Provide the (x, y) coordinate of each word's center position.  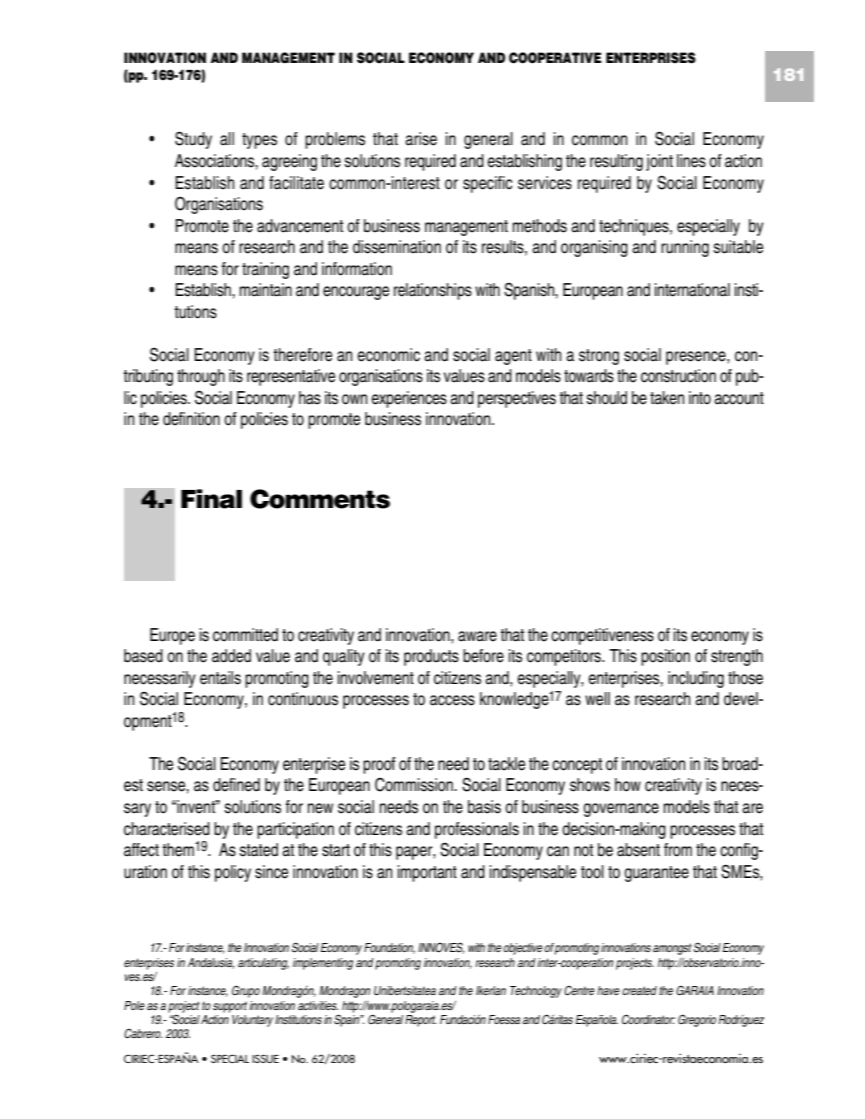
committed (245, 635)
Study (193, 140)
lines (691, 161)
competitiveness (602, 636)
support (230, 1007)
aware (477, 636)
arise (421, 139)
